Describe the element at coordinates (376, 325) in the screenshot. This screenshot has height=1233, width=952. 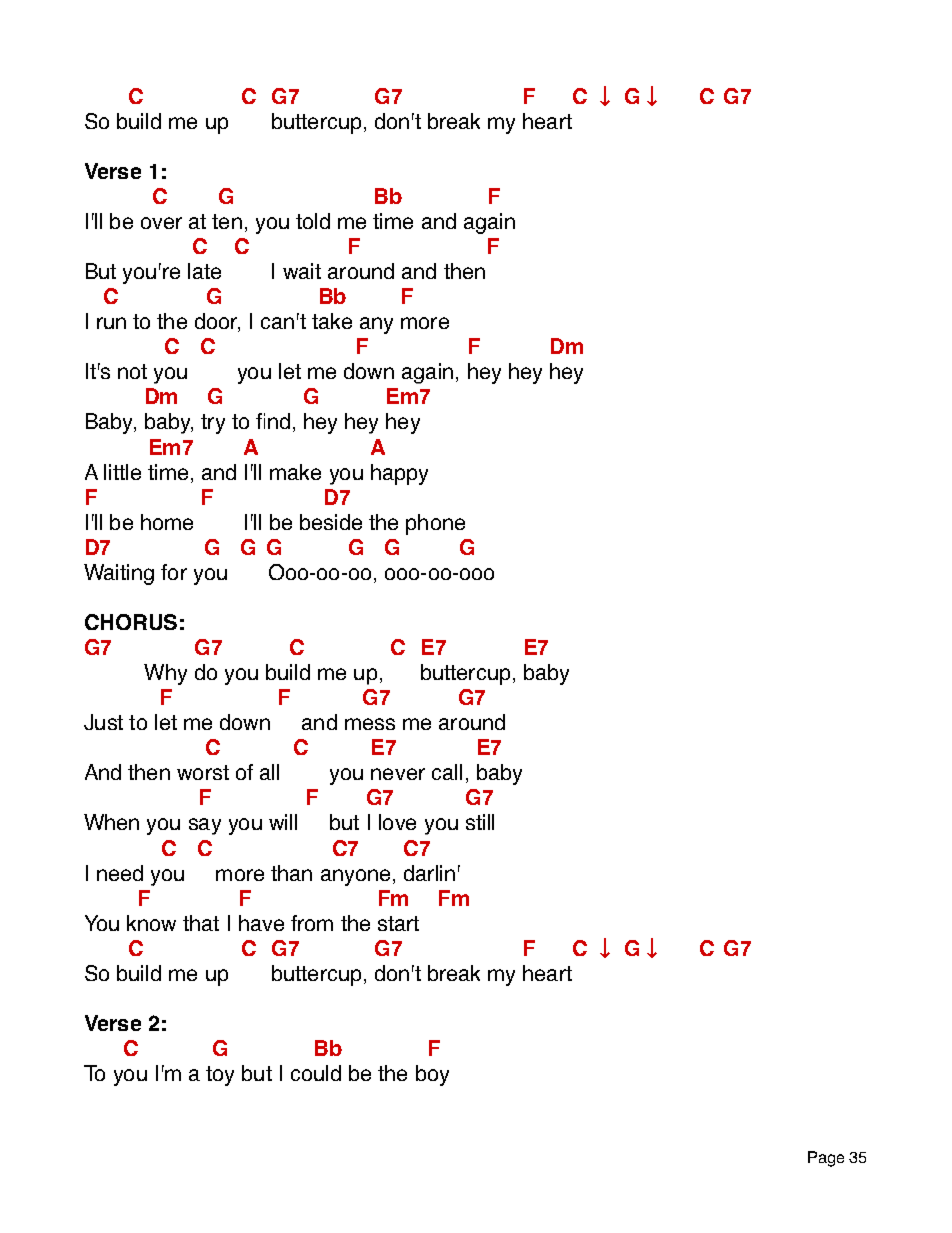
I see `any` at that location.
